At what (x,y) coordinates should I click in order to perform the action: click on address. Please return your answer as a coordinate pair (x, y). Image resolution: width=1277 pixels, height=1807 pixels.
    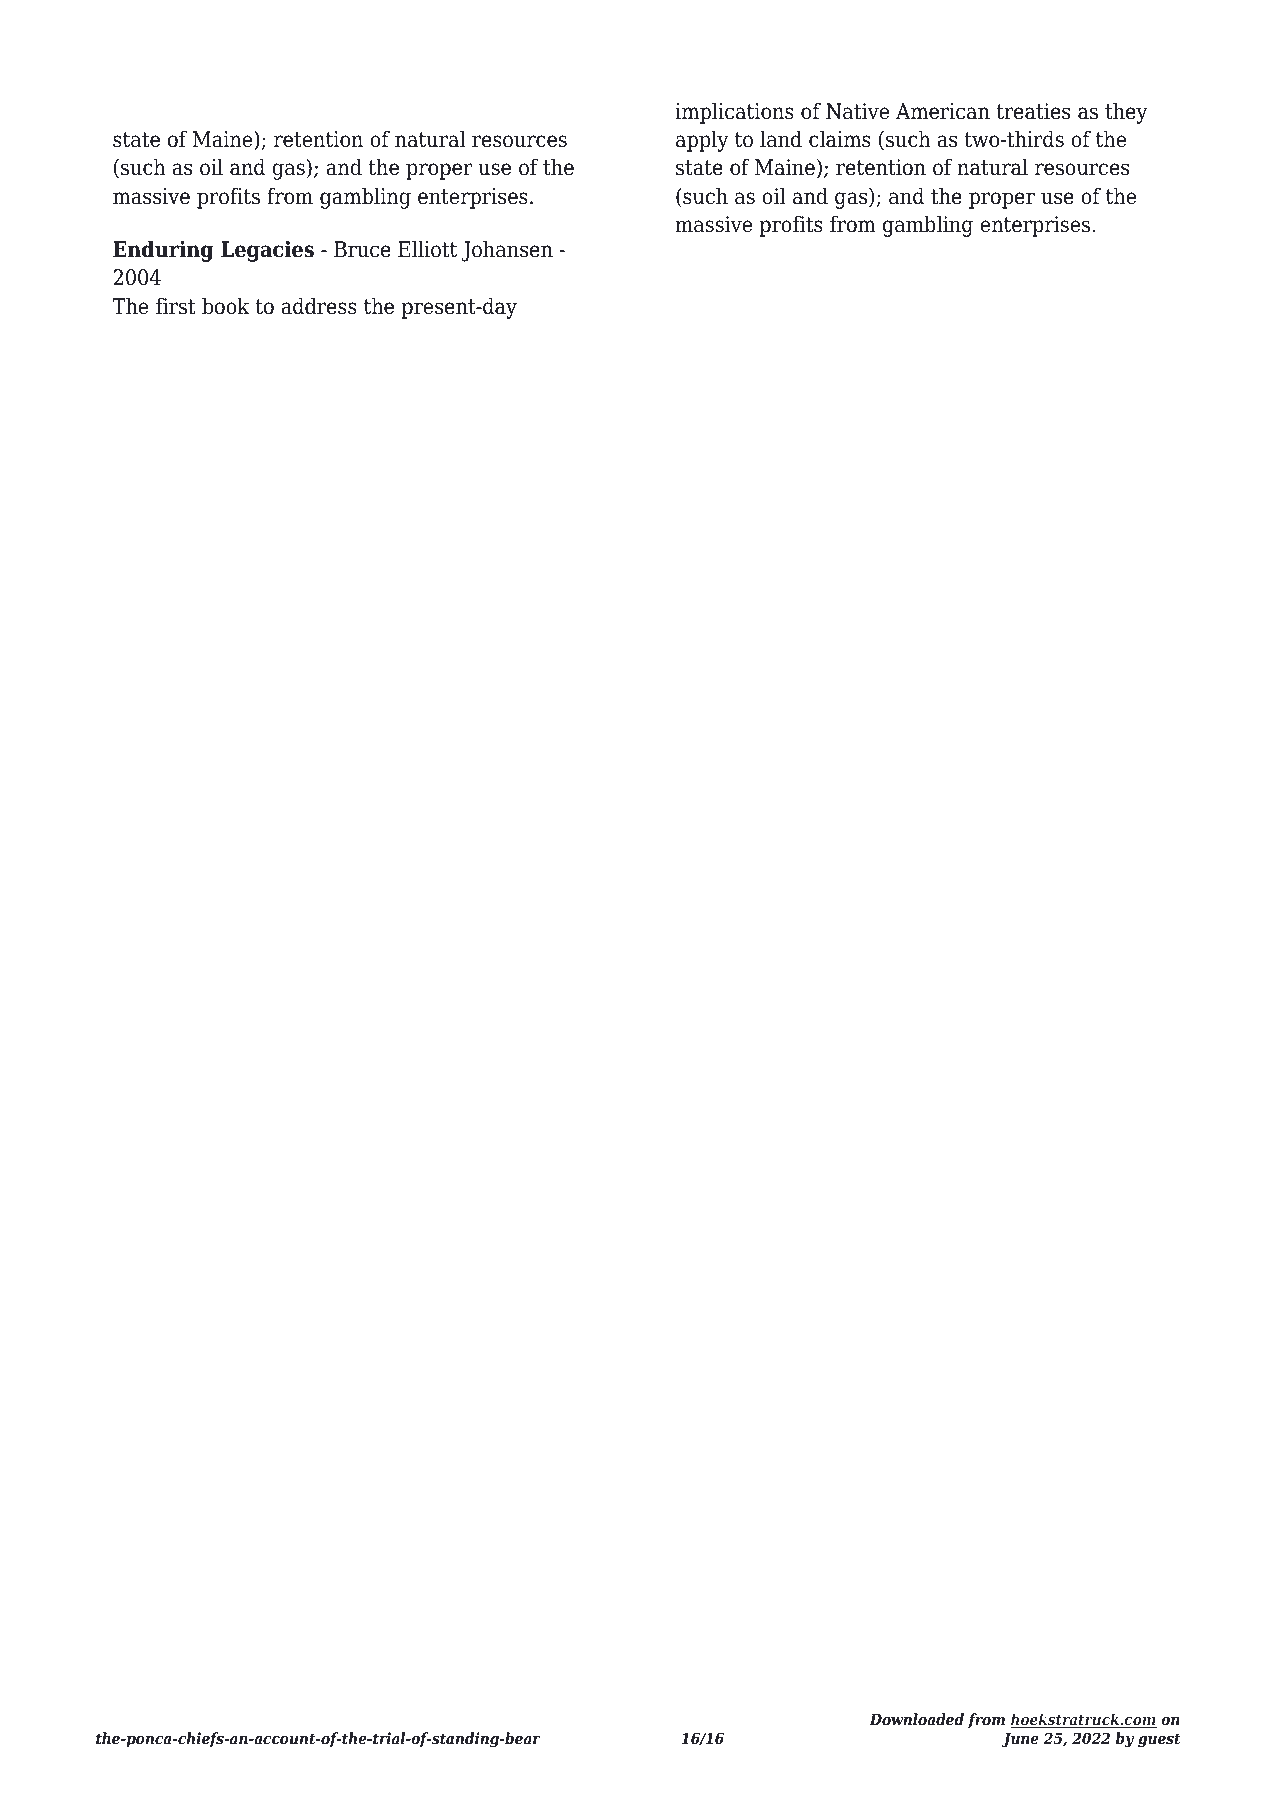
    Looking at the image, I should click on (319, 306).
